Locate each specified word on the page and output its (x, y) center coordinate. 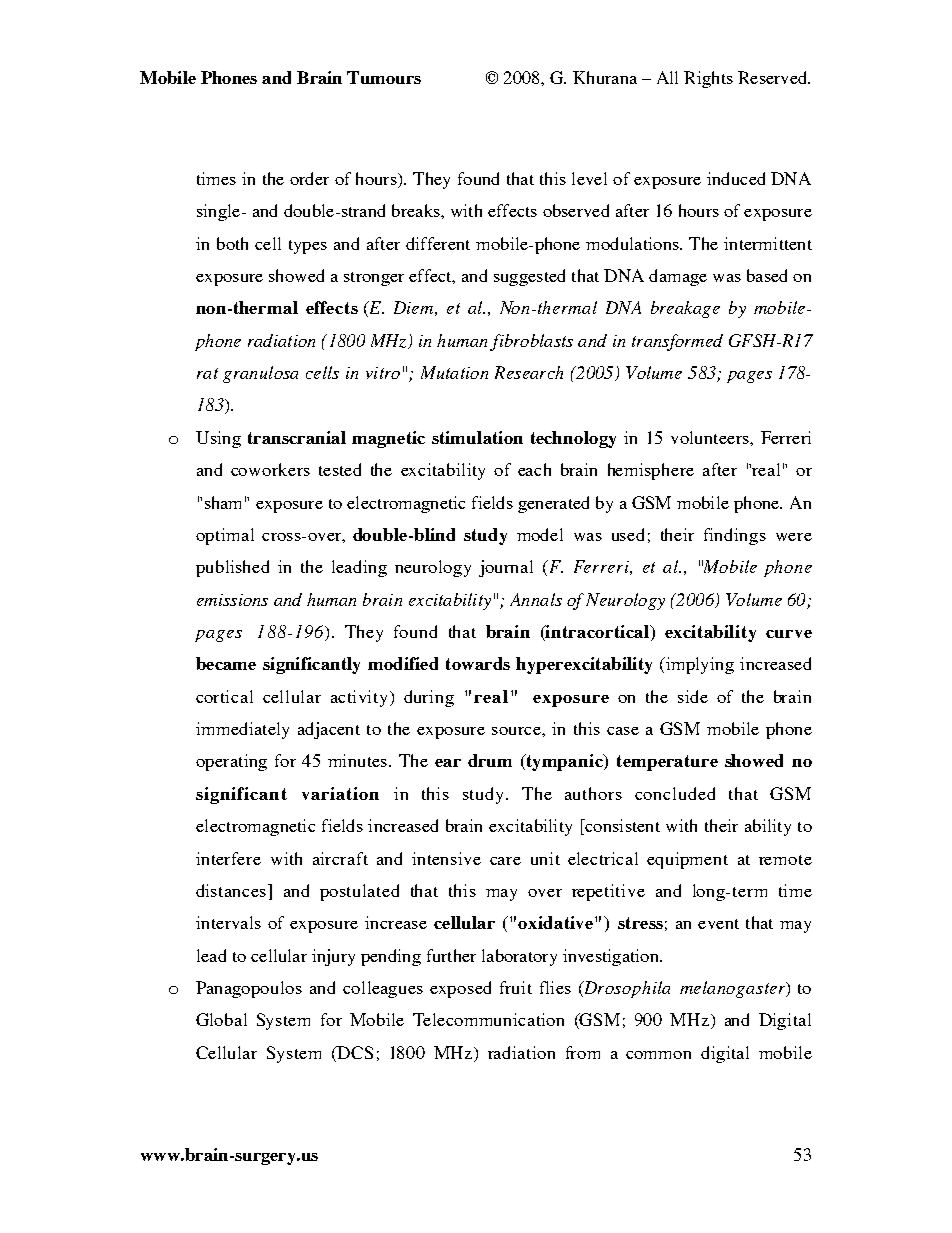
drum (490, 760)
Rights (708, 79)
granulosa (260, 374)
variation (340, 793)
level (589, 178)
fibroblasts (531, 342)
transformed (677, 342)
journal (506, 568)
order (309, 178)
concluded (675, 793)
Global (221, 1019)
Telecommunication (488, 1019)
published (232, 568)
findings (735, 536)
